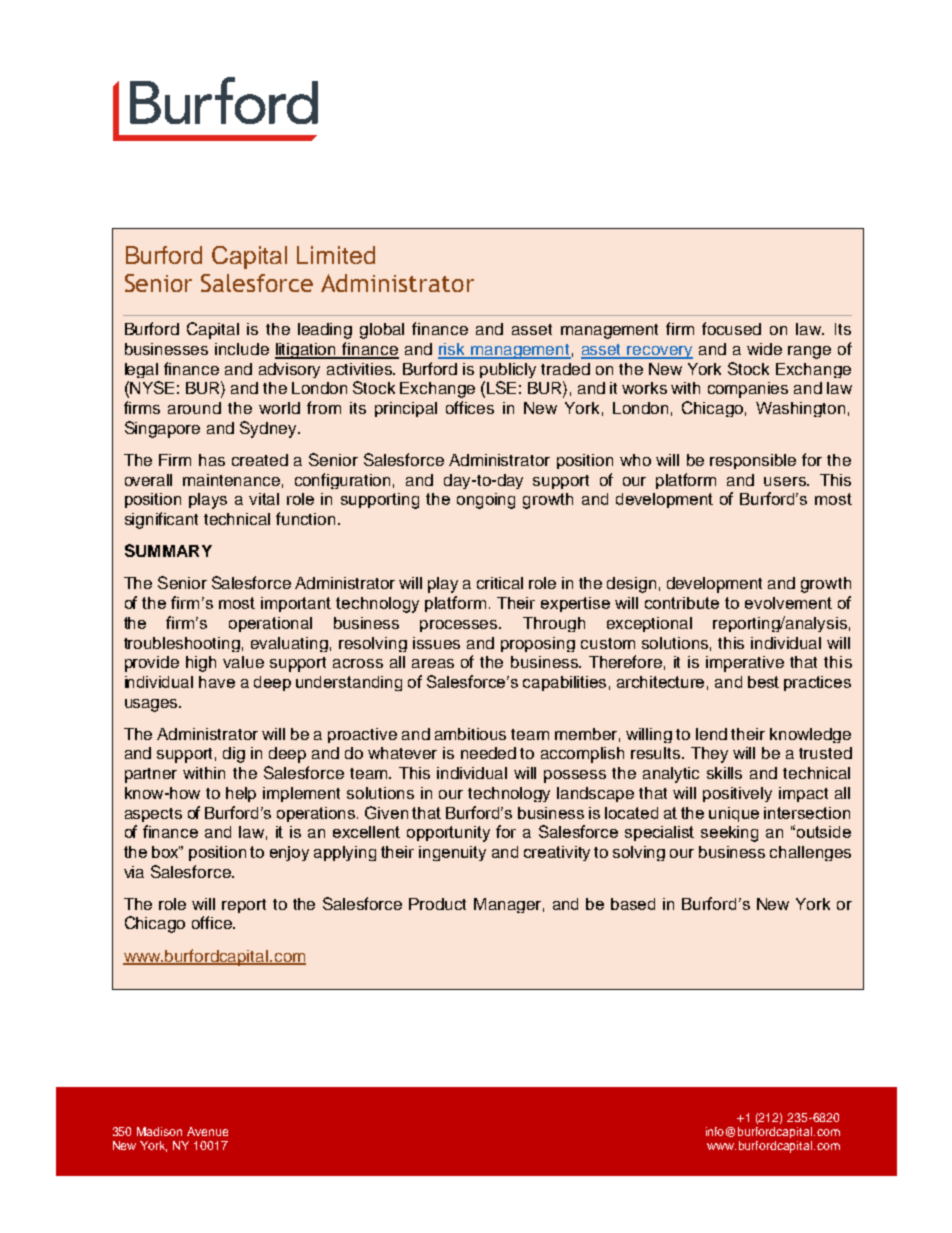 This screenshot has width=952, height=1233. I want to click on critical, so click(500, 583).
